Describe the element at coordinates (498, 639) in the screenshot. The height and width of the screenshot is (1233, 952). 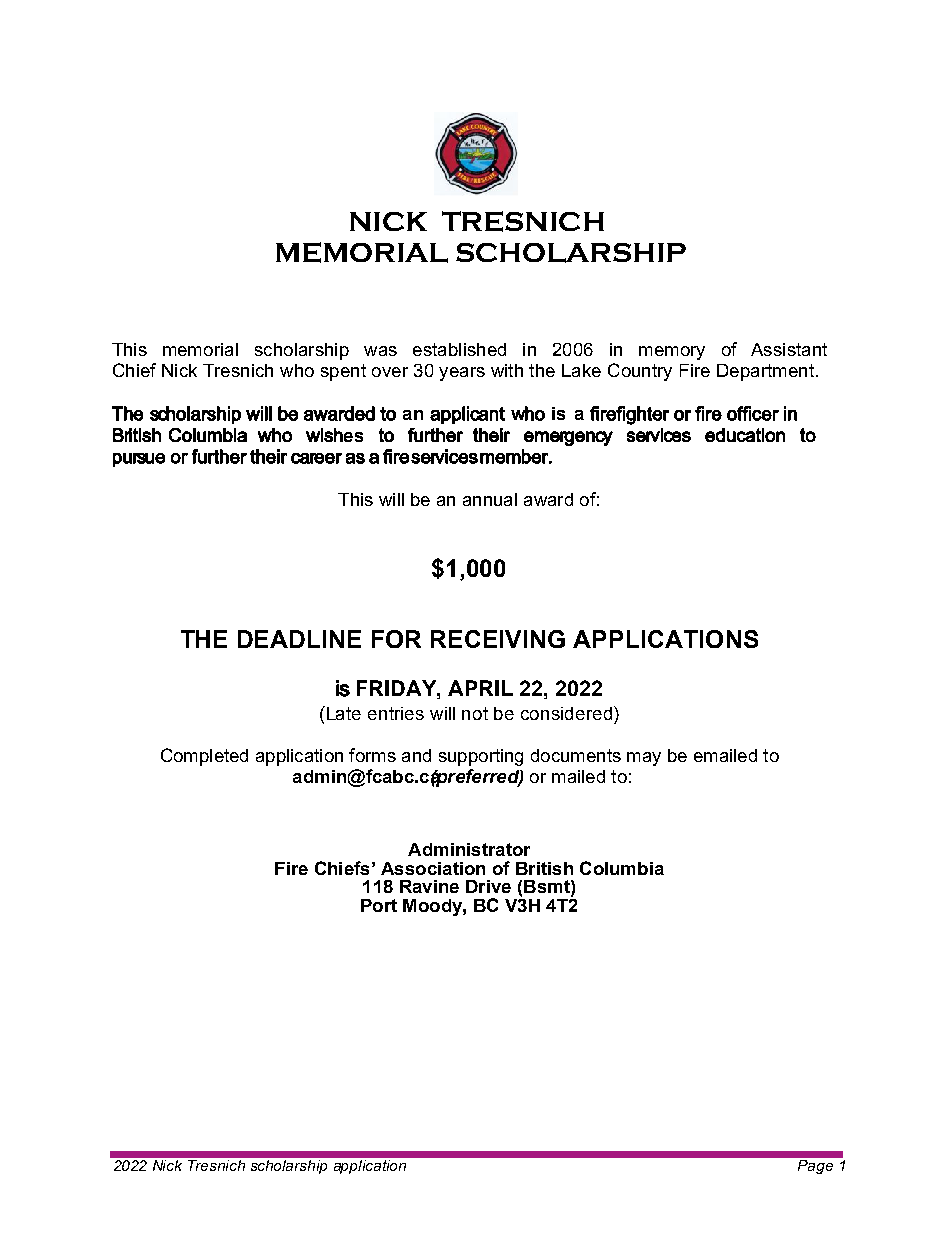
I see `RECEIVING` at that location.
